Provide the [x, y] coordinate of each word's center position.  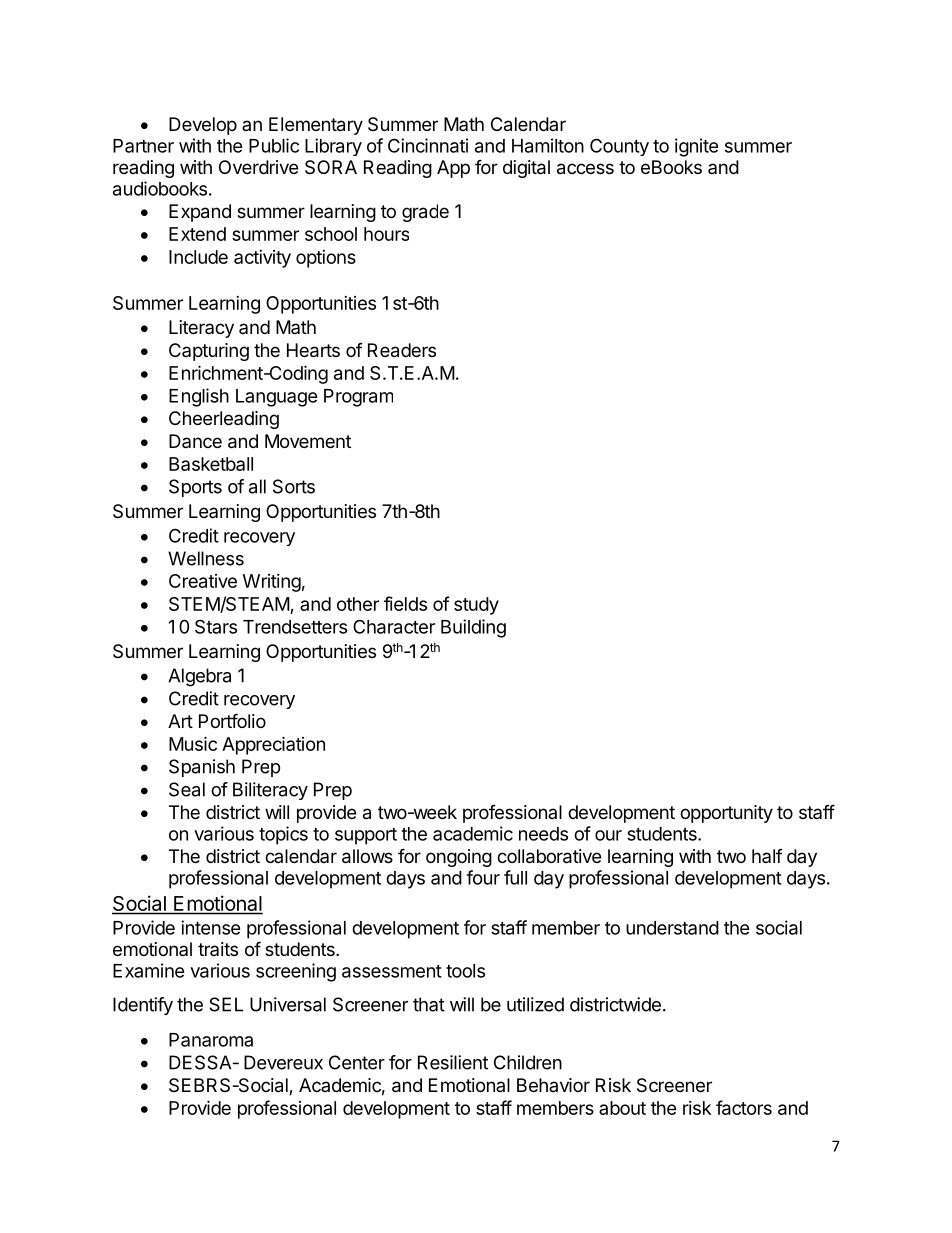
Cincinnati [428, 145]
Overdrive [258, 167]
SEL [226, 1004]
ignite [696, 147]
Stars [216, 626]
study [476, 606]
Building [473, 628]
